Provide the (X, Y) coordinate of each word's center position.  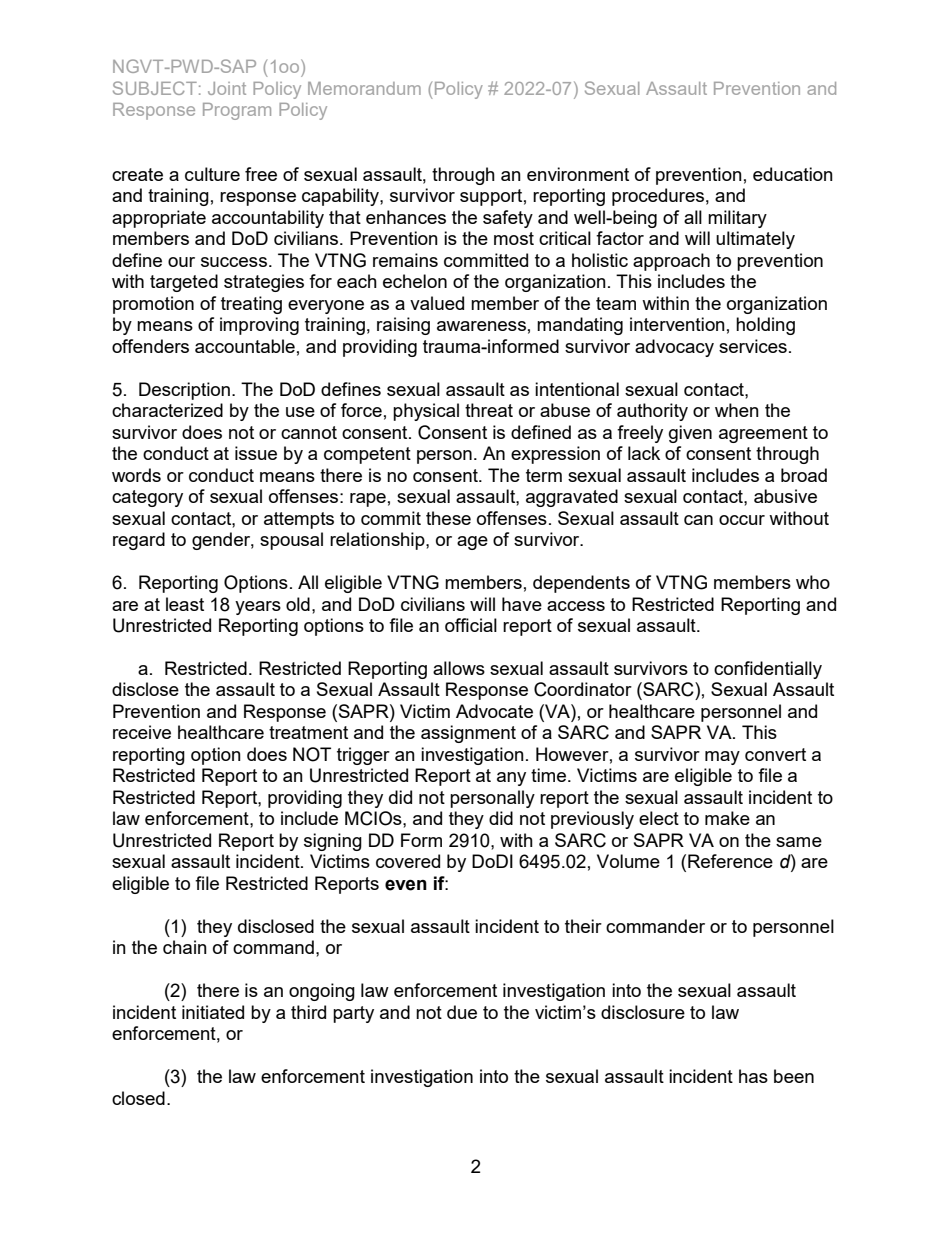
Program (237, 111)
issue (256, 453)
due (462, 1012)
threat (489, 410)
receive (142, 732)
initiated (213, 1012)
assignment (468, 734)
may (722, 758)
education (793, 174)
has (753, 1076)
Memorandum (364, 88)
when (737, 410)
